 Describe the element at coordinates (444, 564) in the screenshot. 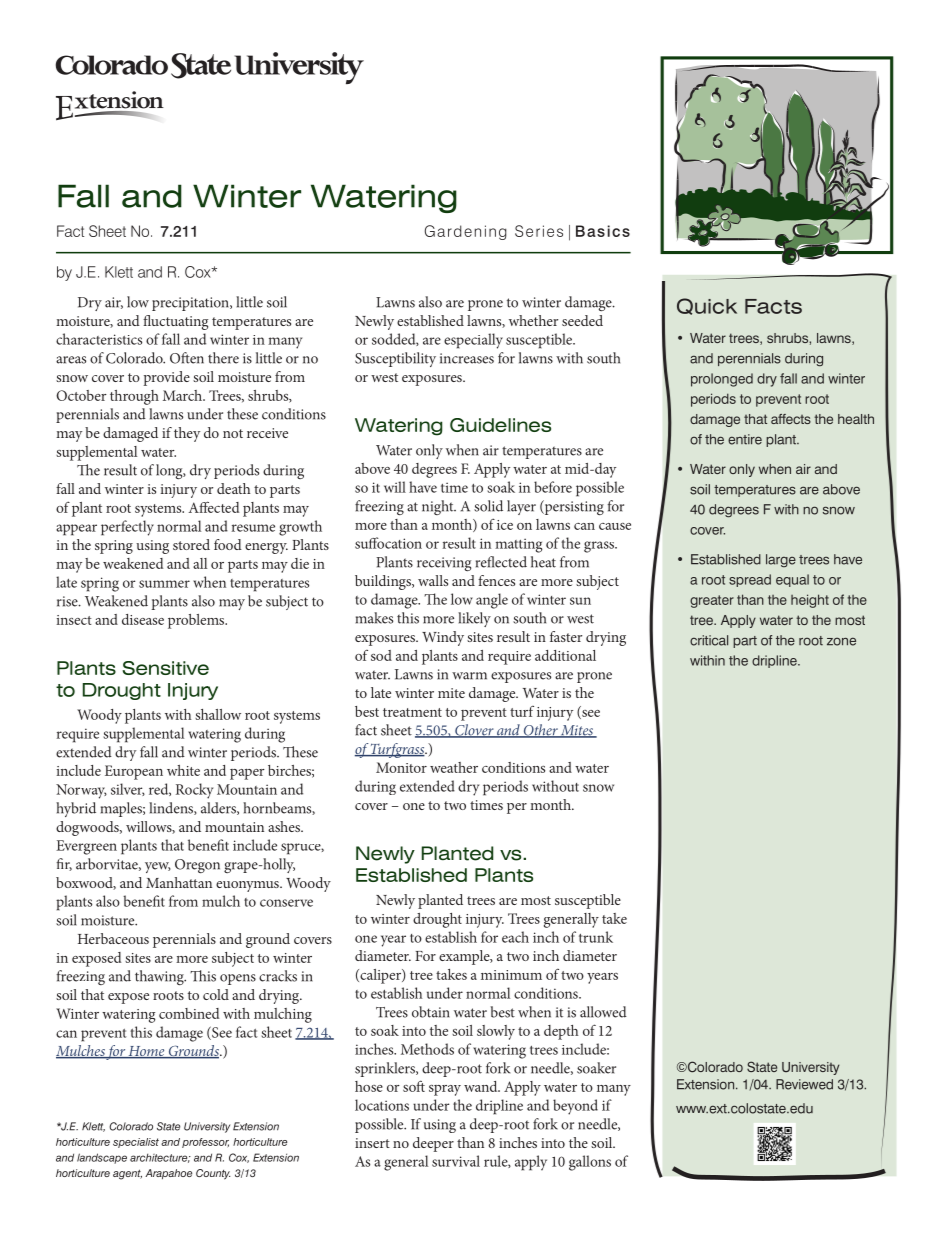

I see `receiving` at that location.
